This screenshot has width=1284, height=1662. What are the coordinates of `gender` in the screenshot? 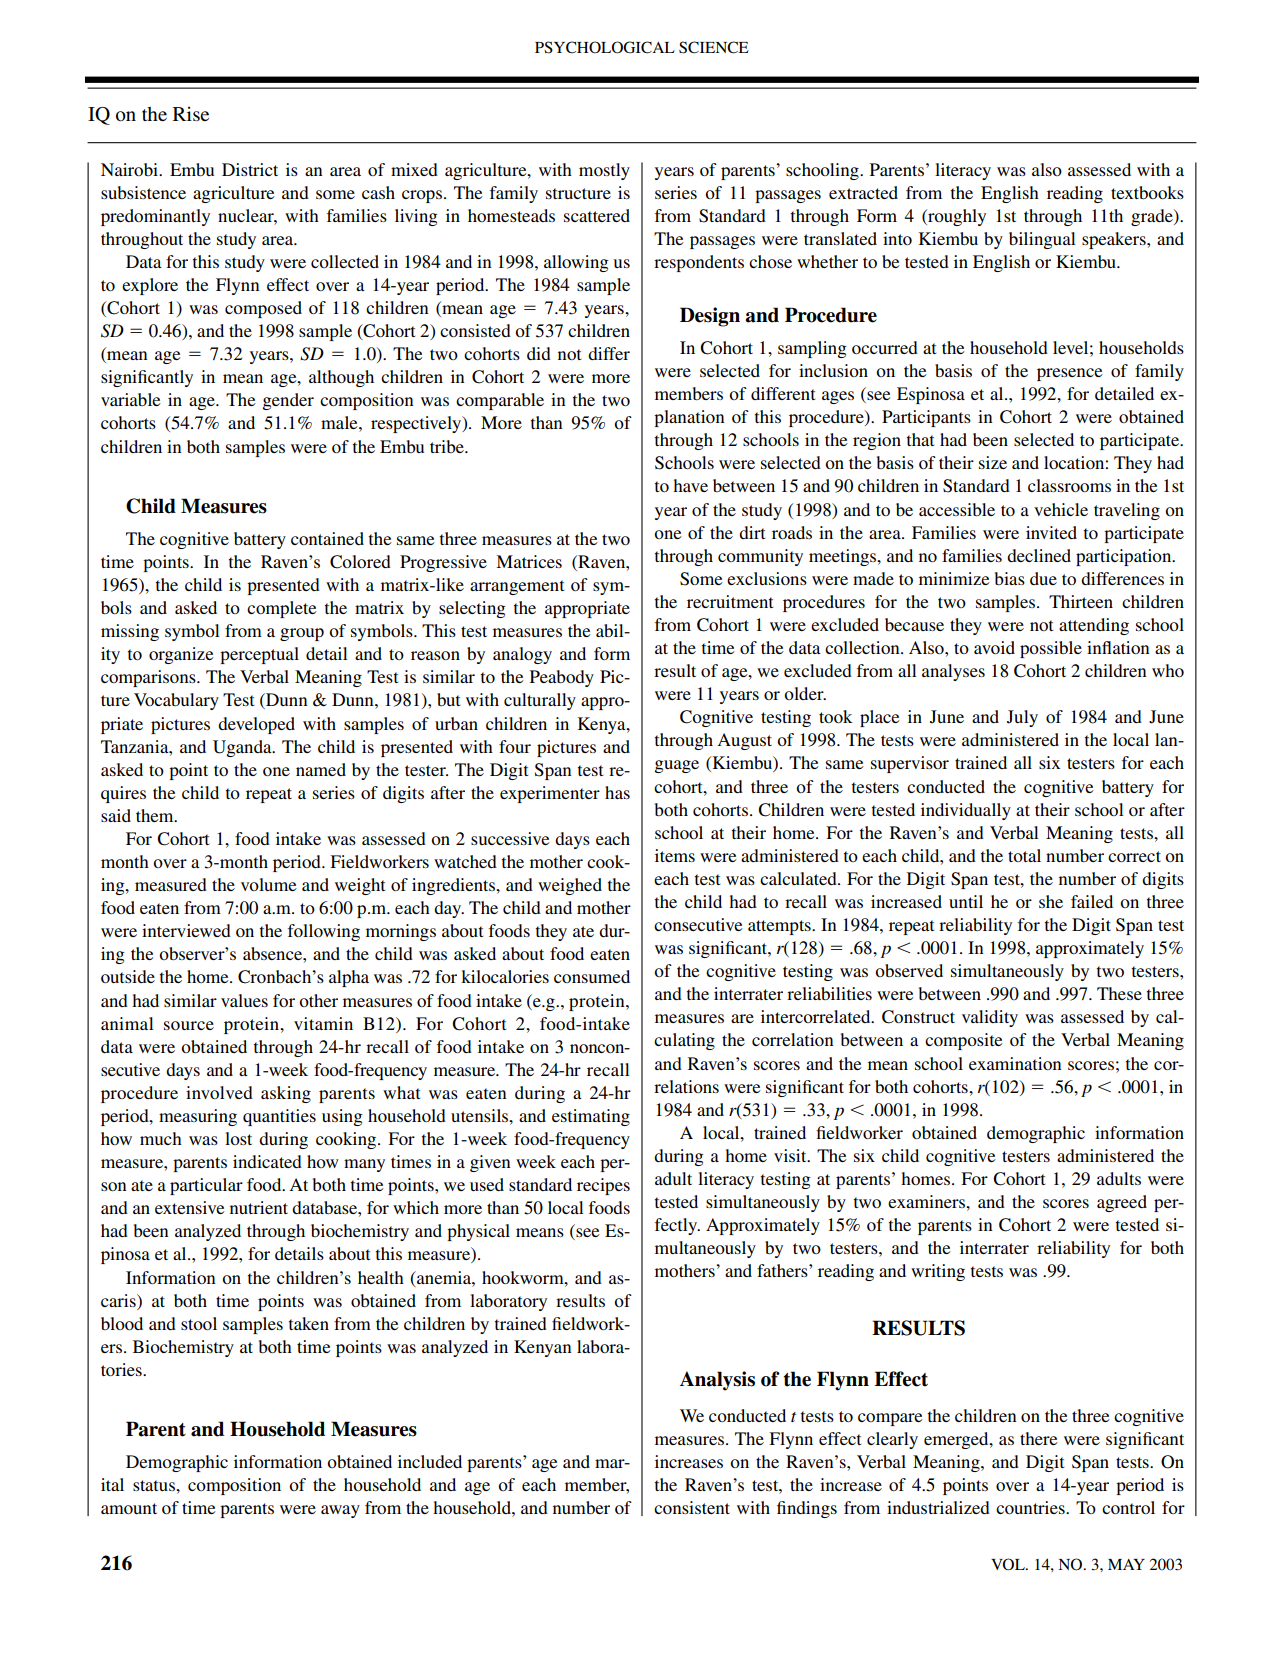 It's located at (288, 401).
